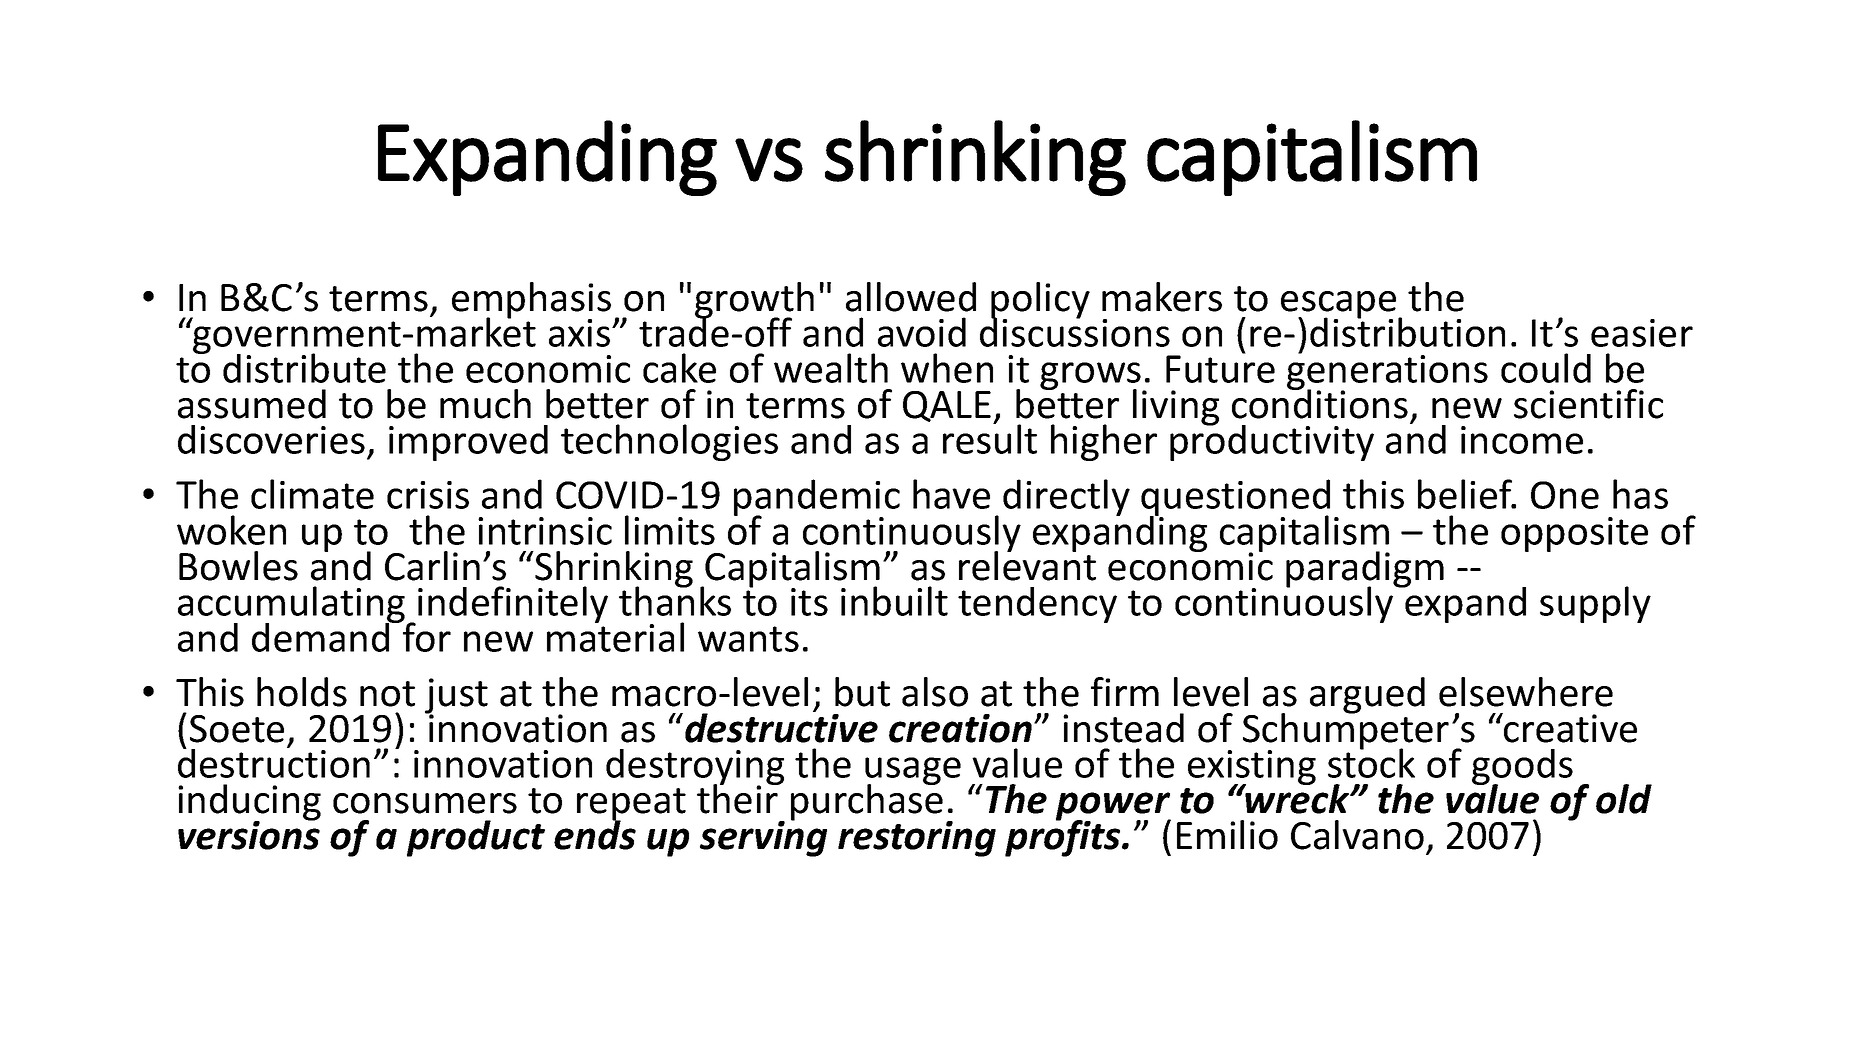 Image resolution: width=1853 pixels, height=1042 pixels. What do you see at coordinates (1365, 570) in the page?
I see `paradigm` at bounding box center [1365, 570].
